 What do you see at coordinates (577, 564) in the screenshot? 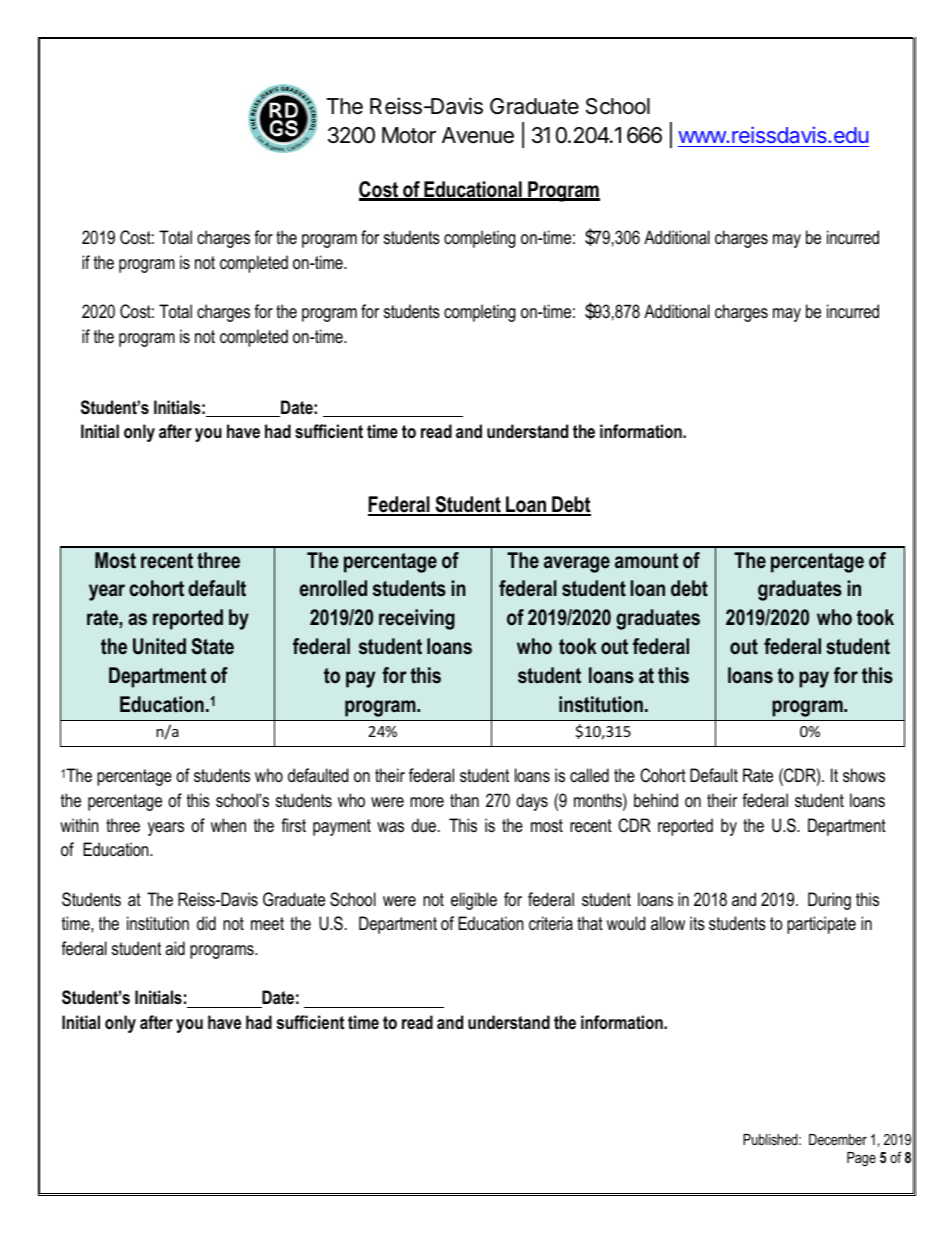
I see `average` at bounding box center [577, 564].
